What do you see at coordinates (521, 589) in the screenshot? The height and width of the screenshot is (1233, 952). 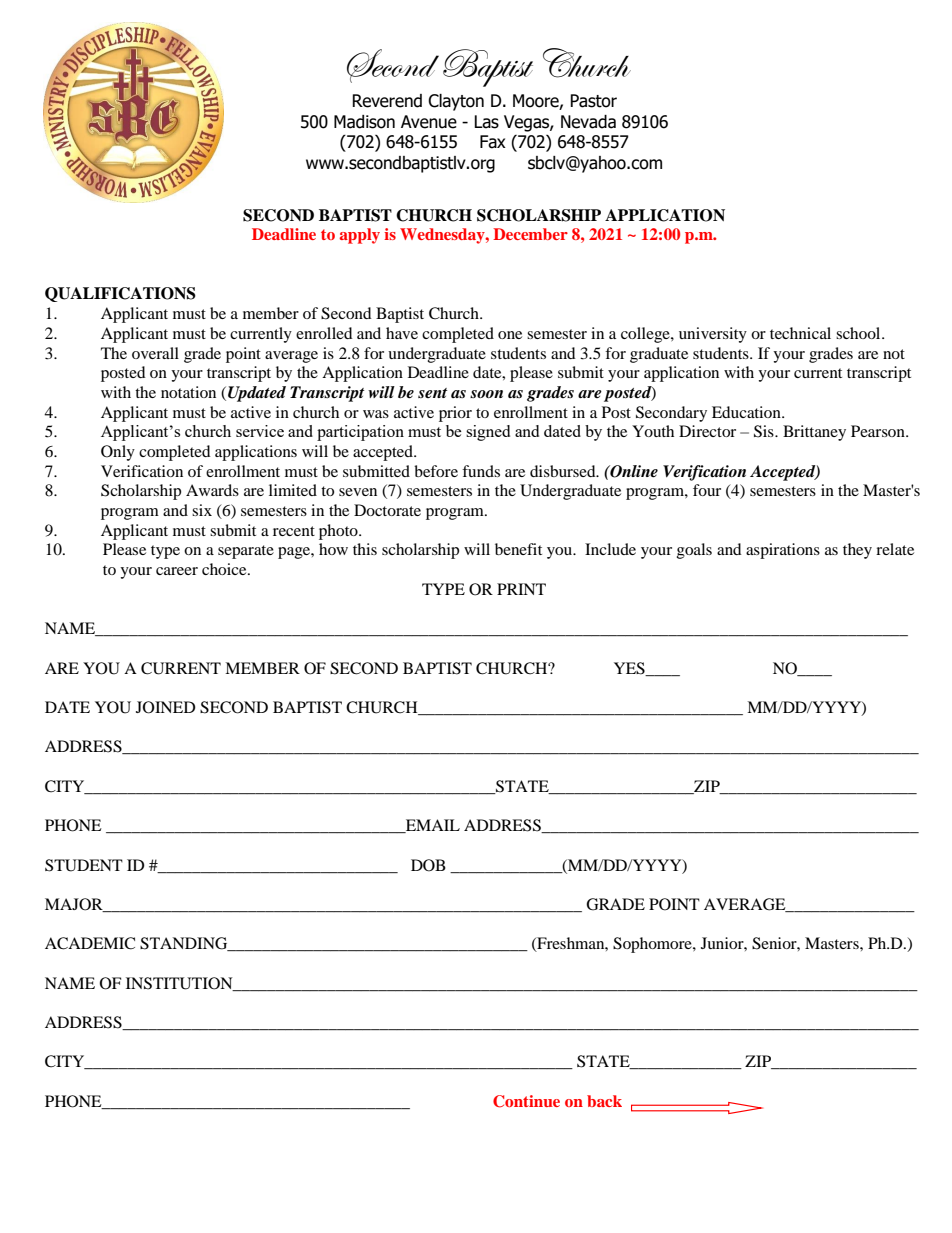 I see `PRINT` at bounding box center [521, 589].
